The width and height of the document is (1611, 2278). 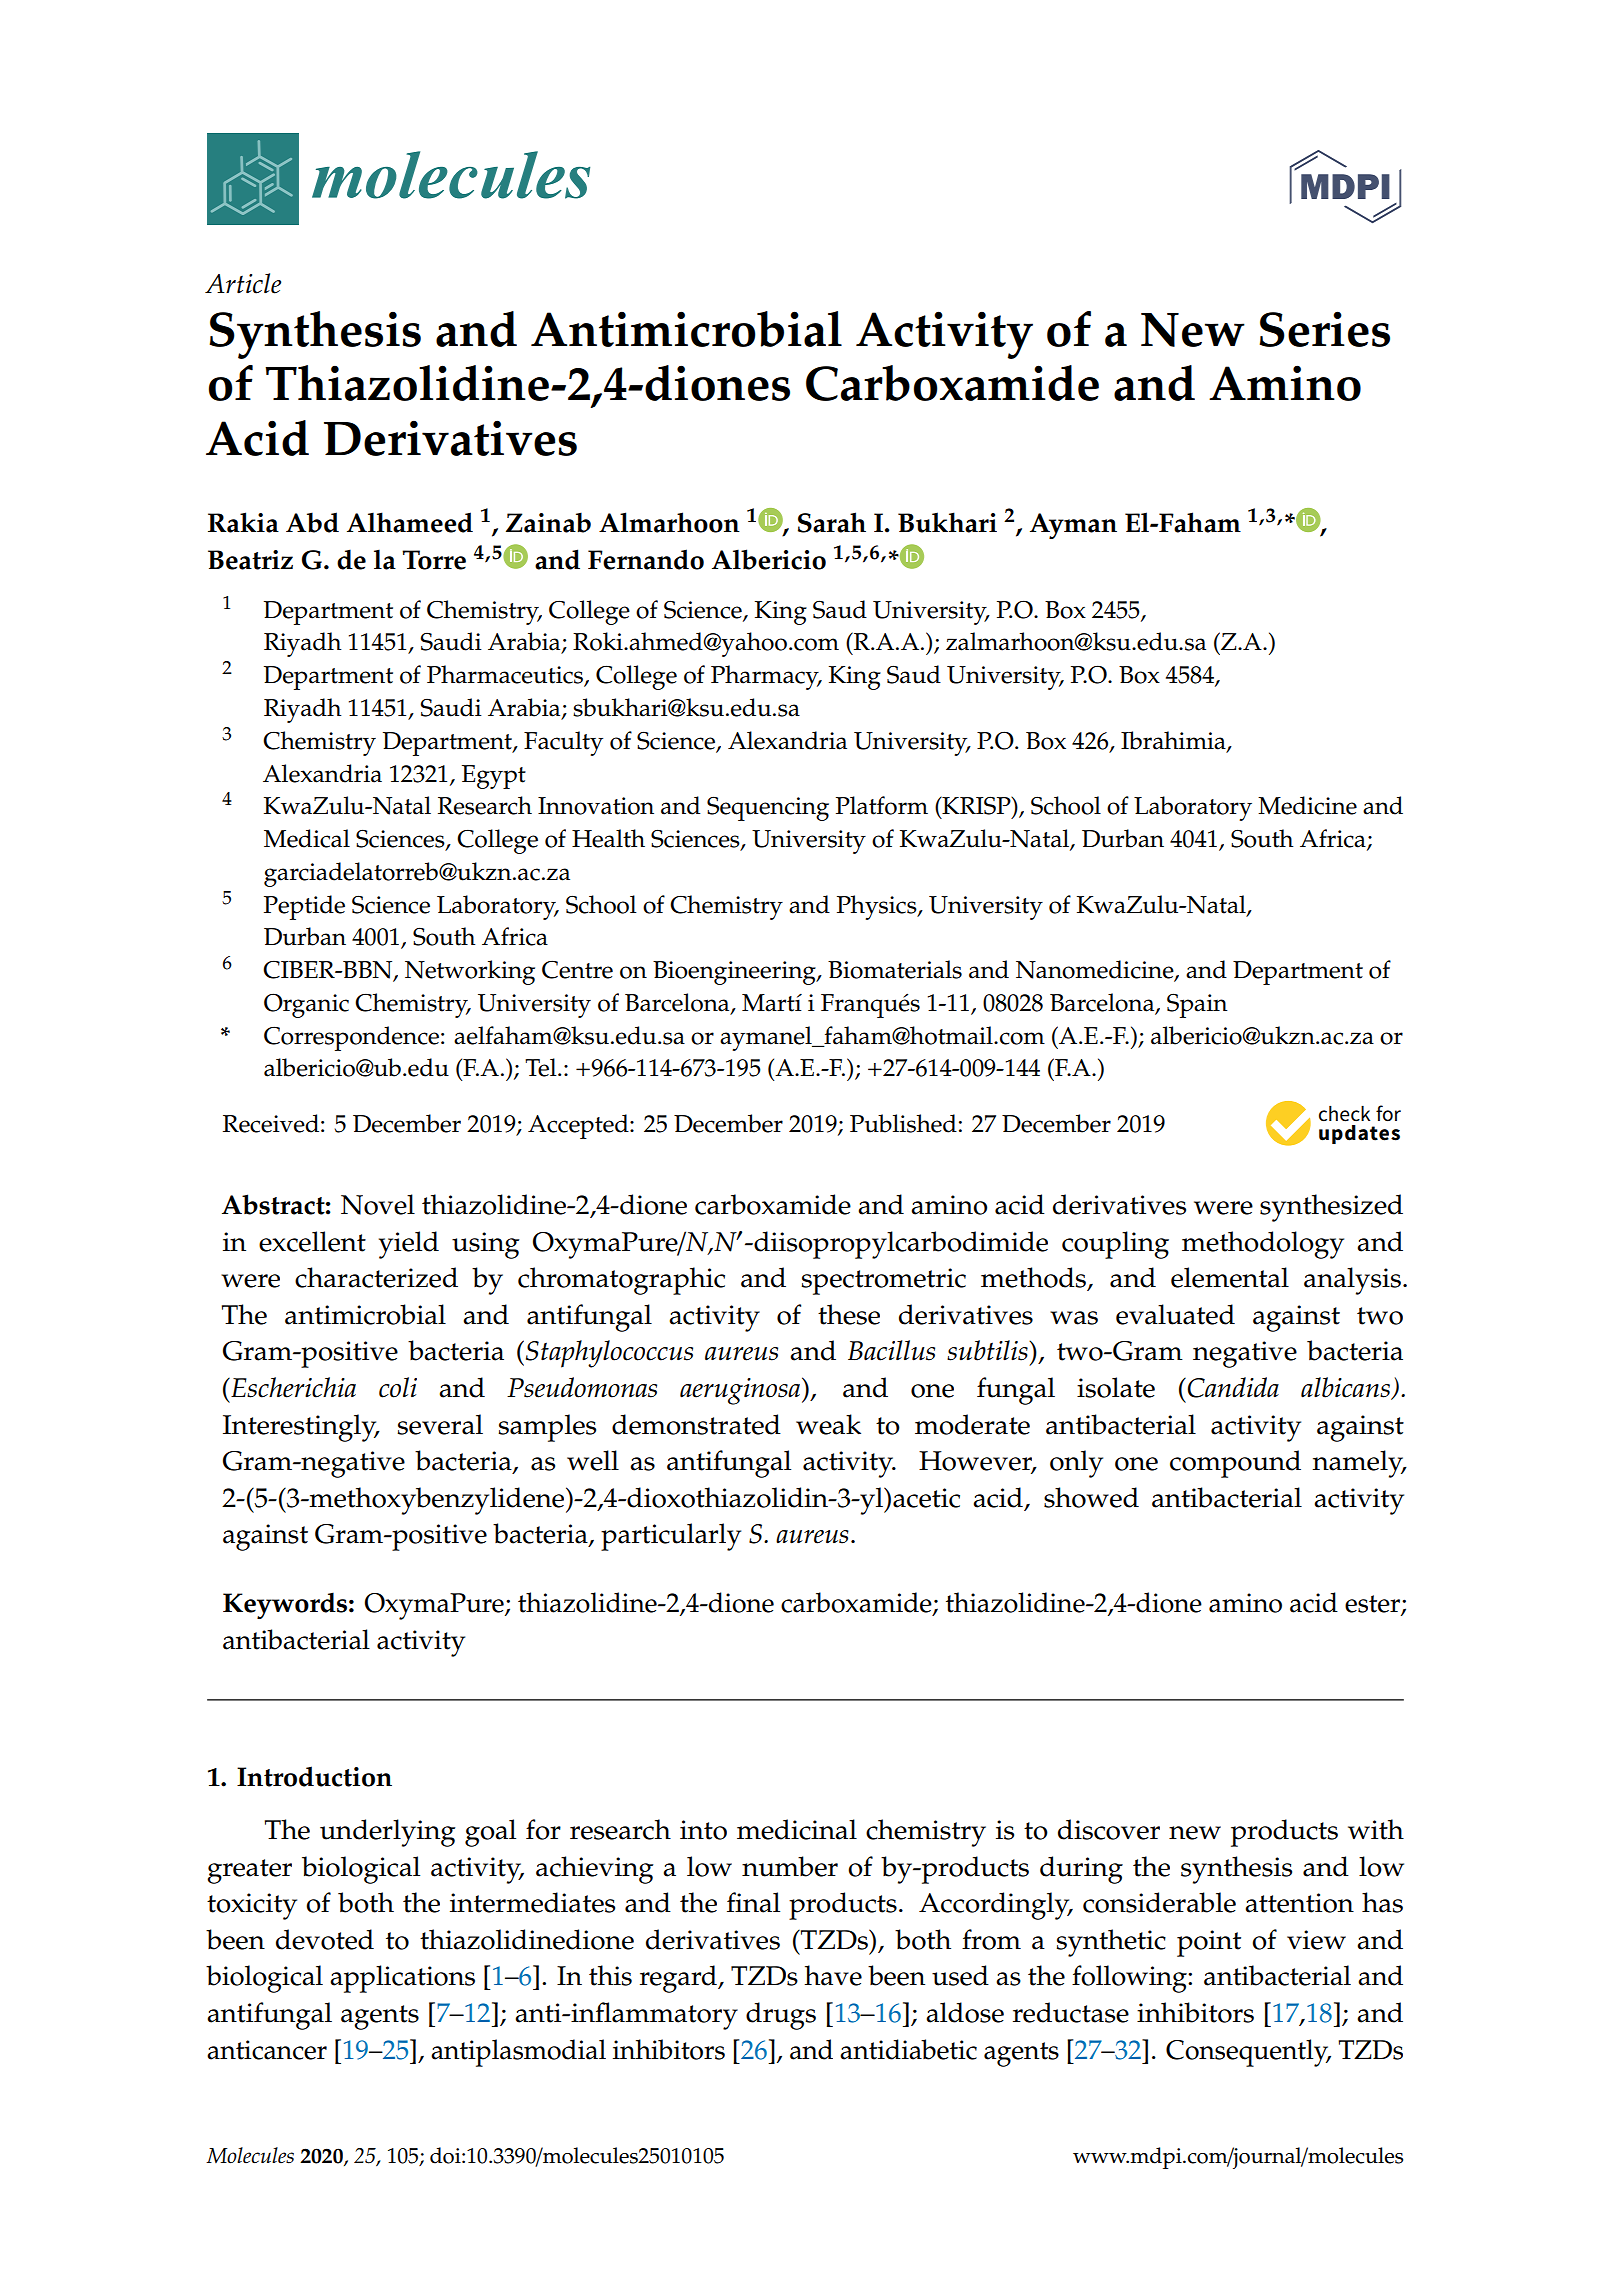 I want to click on Series, so click(x=1324, y=329).
